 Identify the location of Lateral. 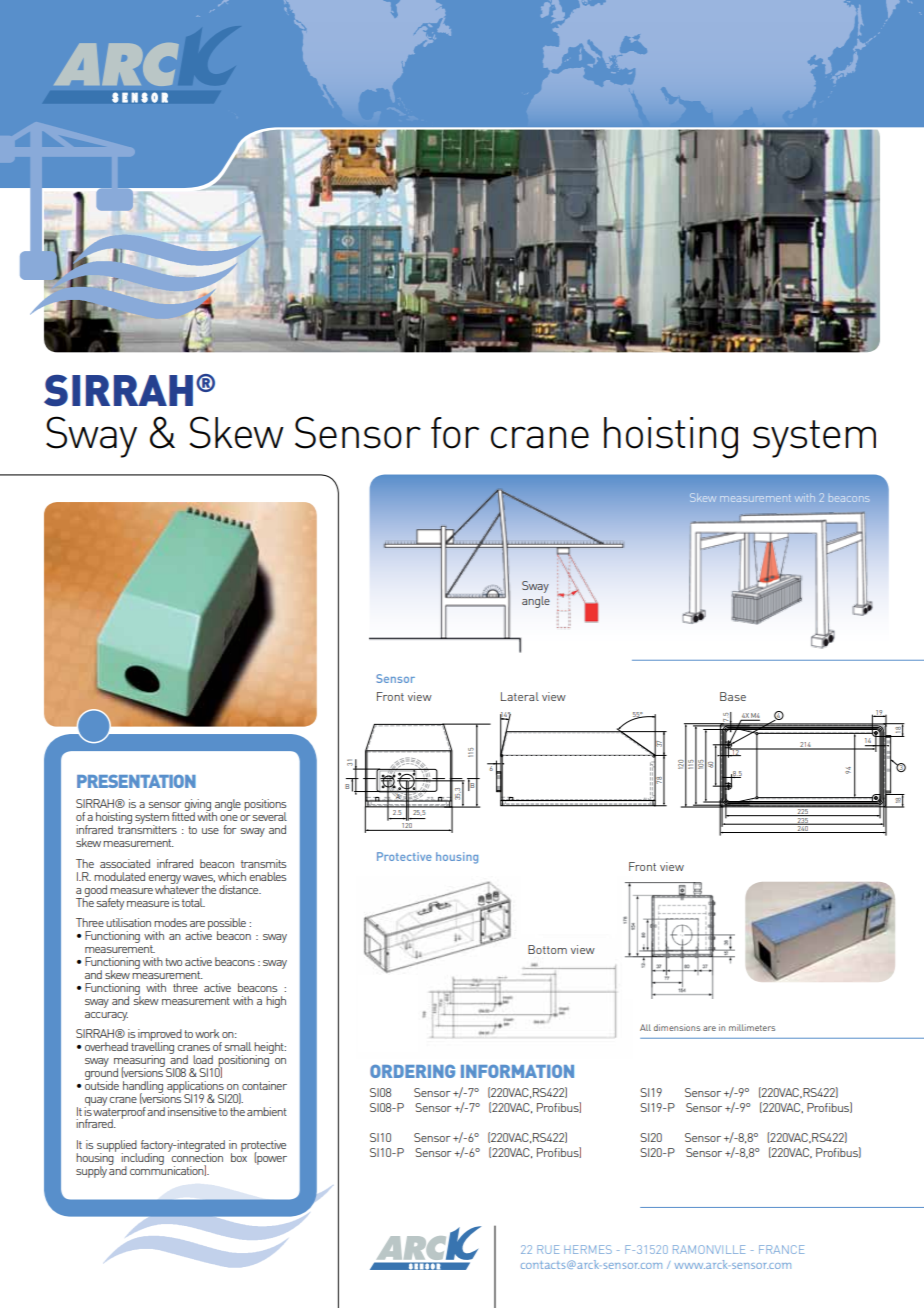
(520, 696).
